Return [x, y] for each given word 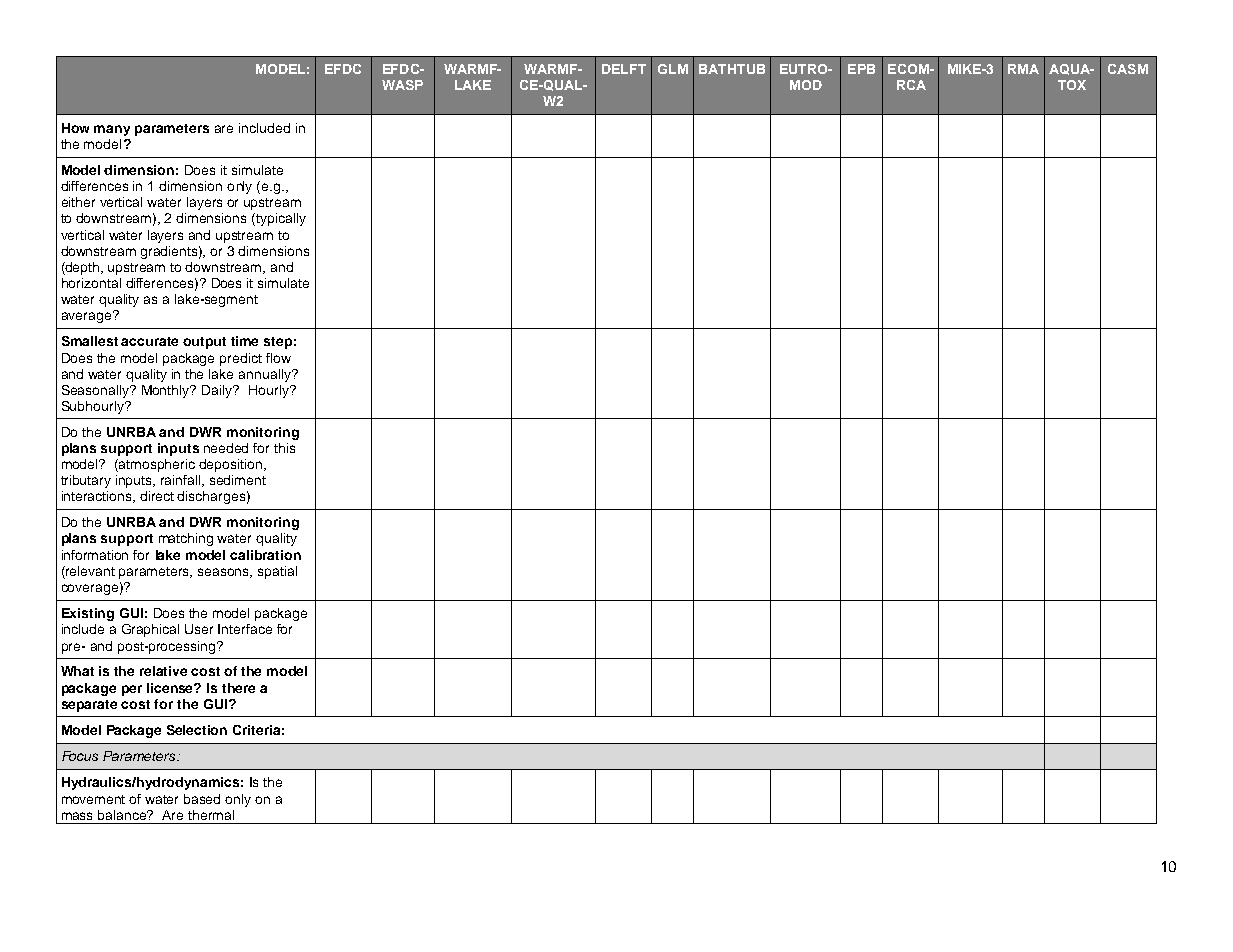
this [284, 448]
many [112, 130]
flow [278, 358]
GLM [673, 69]
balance [123, 815]
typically [280, 219]
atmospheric [156, 465]
